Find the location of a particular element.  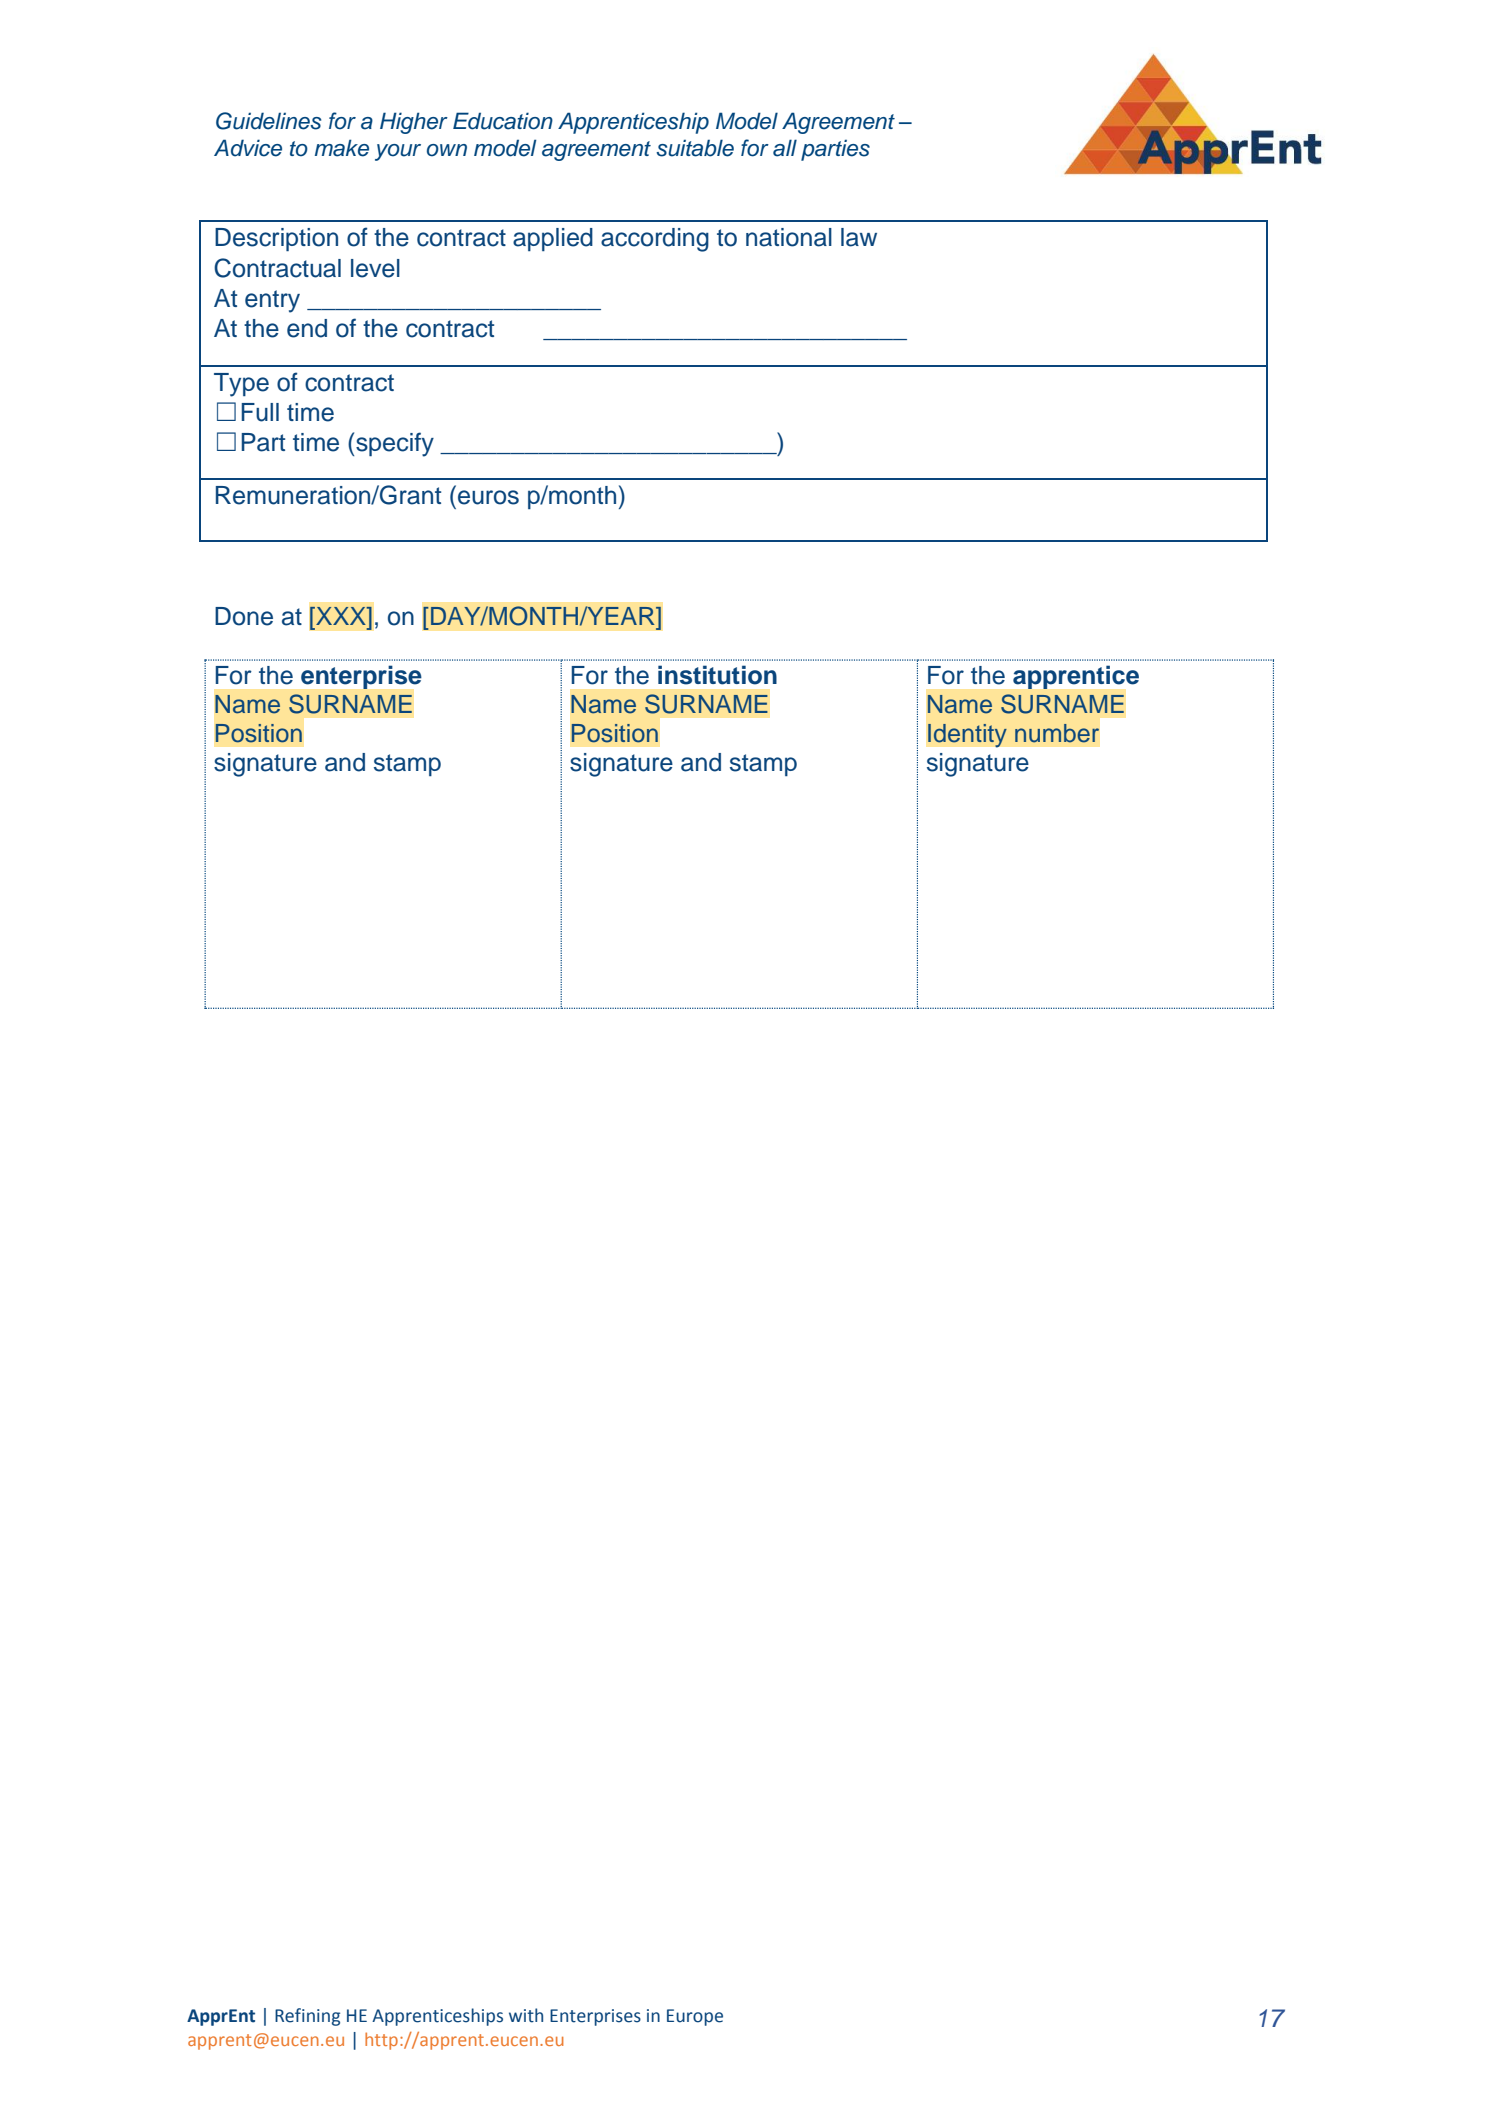

Identity is located at coordinates (967, 735).
